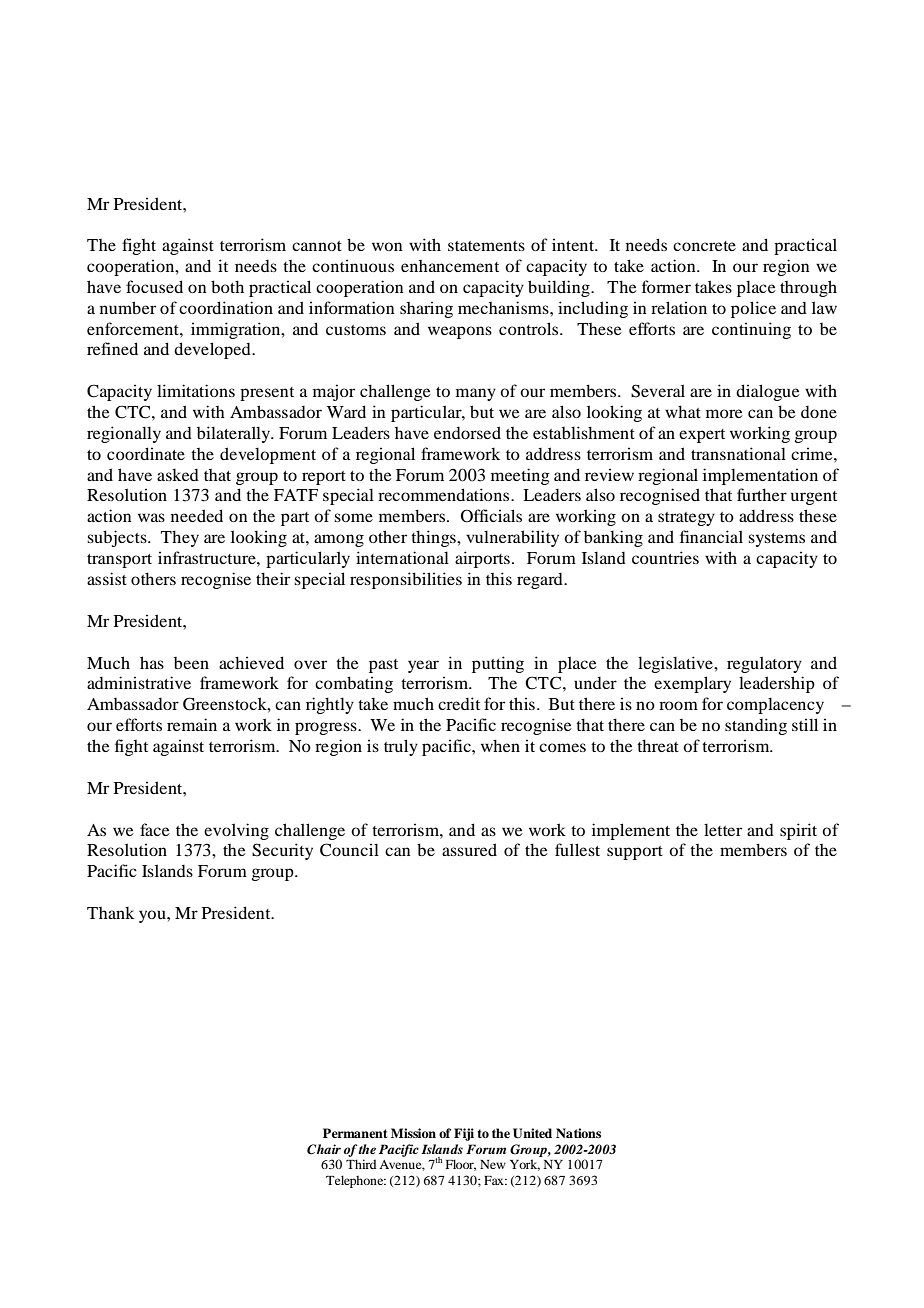  What do you see at coordinates (711, 536) in the screenshot?
I see `financial` at bounding box center [711, 536].
